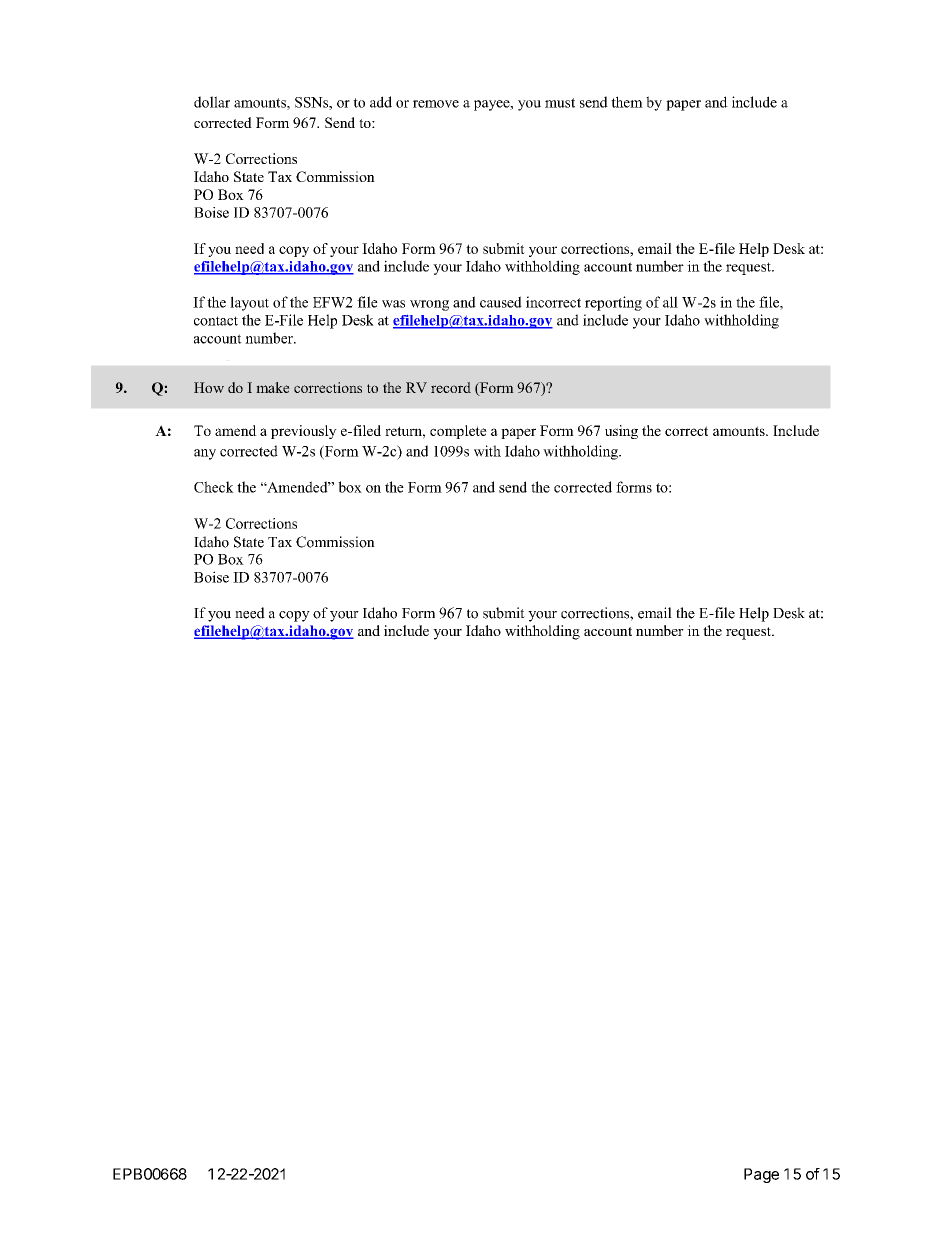 This image has height=1233, width=952. Describe the element at coordinates (613, 303) in the image. I see `reporting` at that location.
